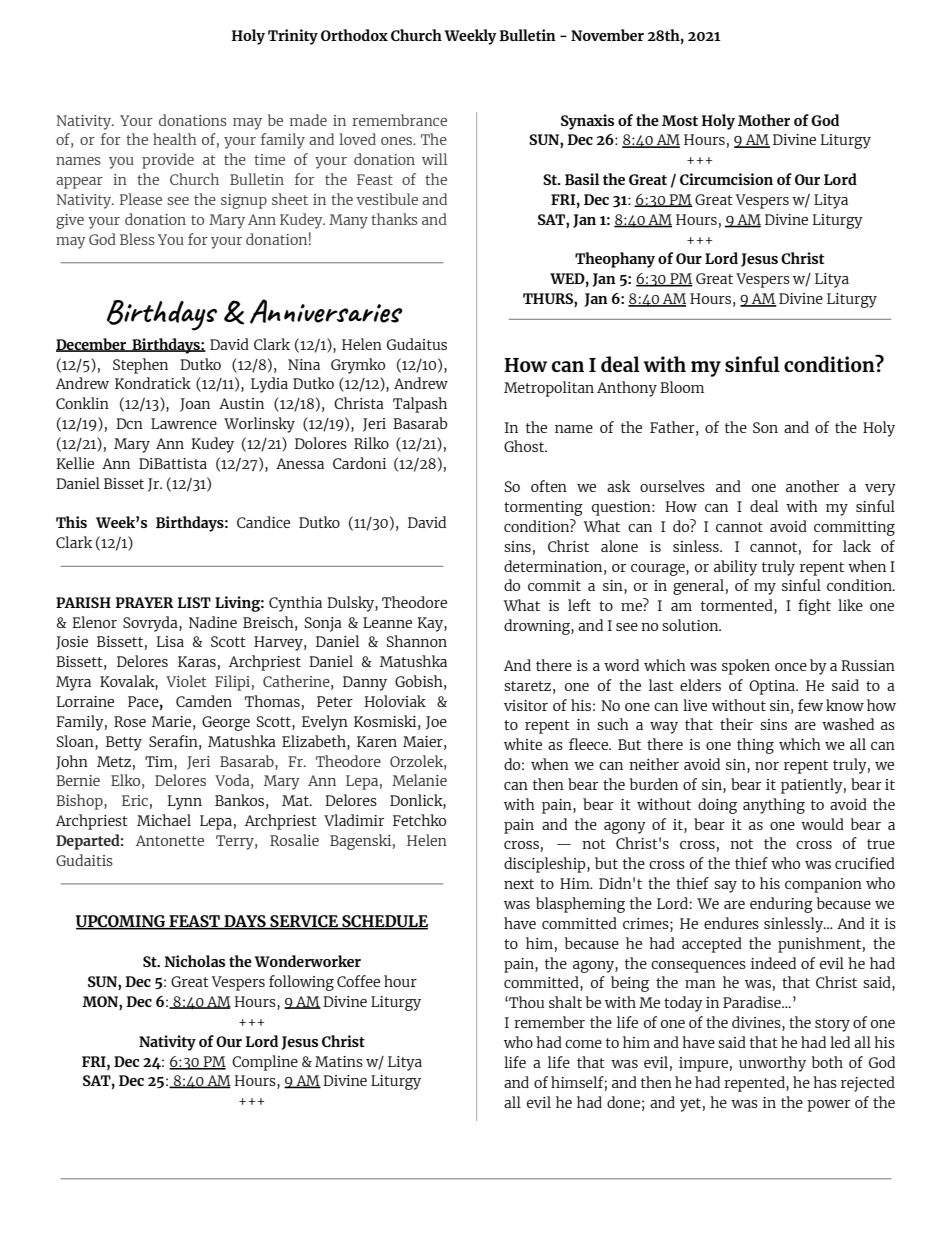  I want to click on Circumcision, so click(726, 179).
